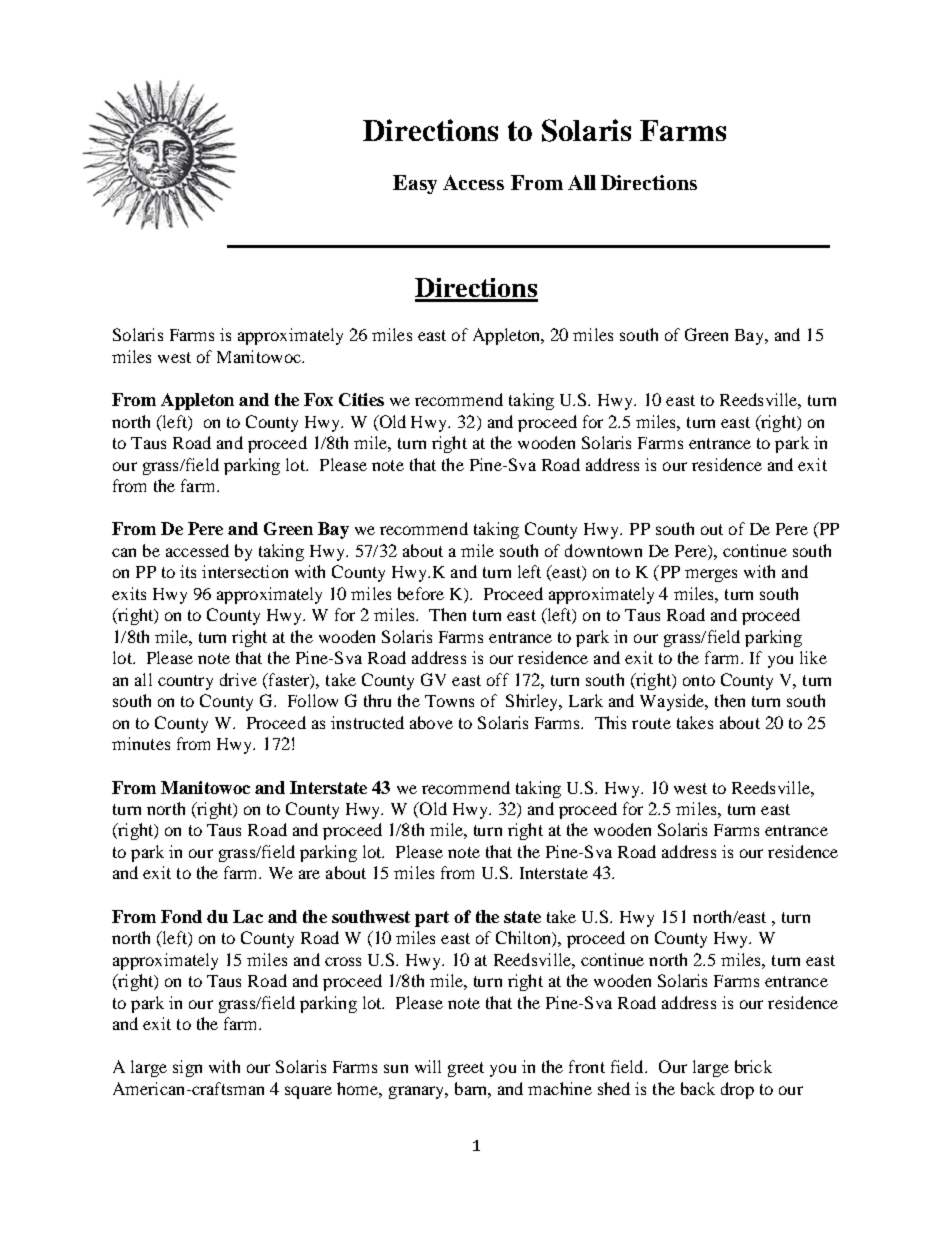 The height and width of the image is (1233, 952). Describe the element at coordinates (498, 679) in the image. I see `off` at that location.
